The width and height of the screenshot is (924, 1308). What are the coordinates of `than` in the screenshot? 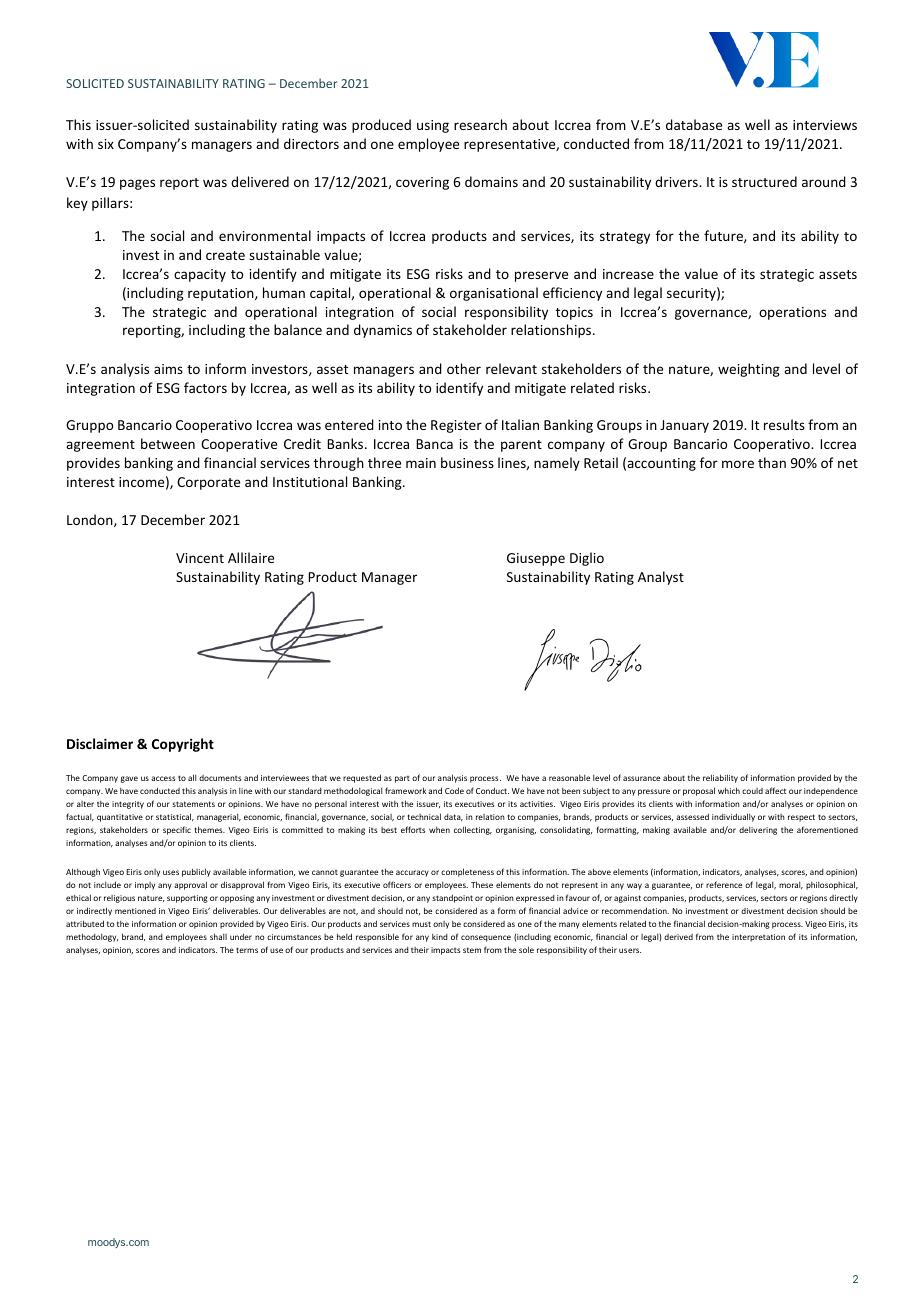 It's located at (772, 462).
